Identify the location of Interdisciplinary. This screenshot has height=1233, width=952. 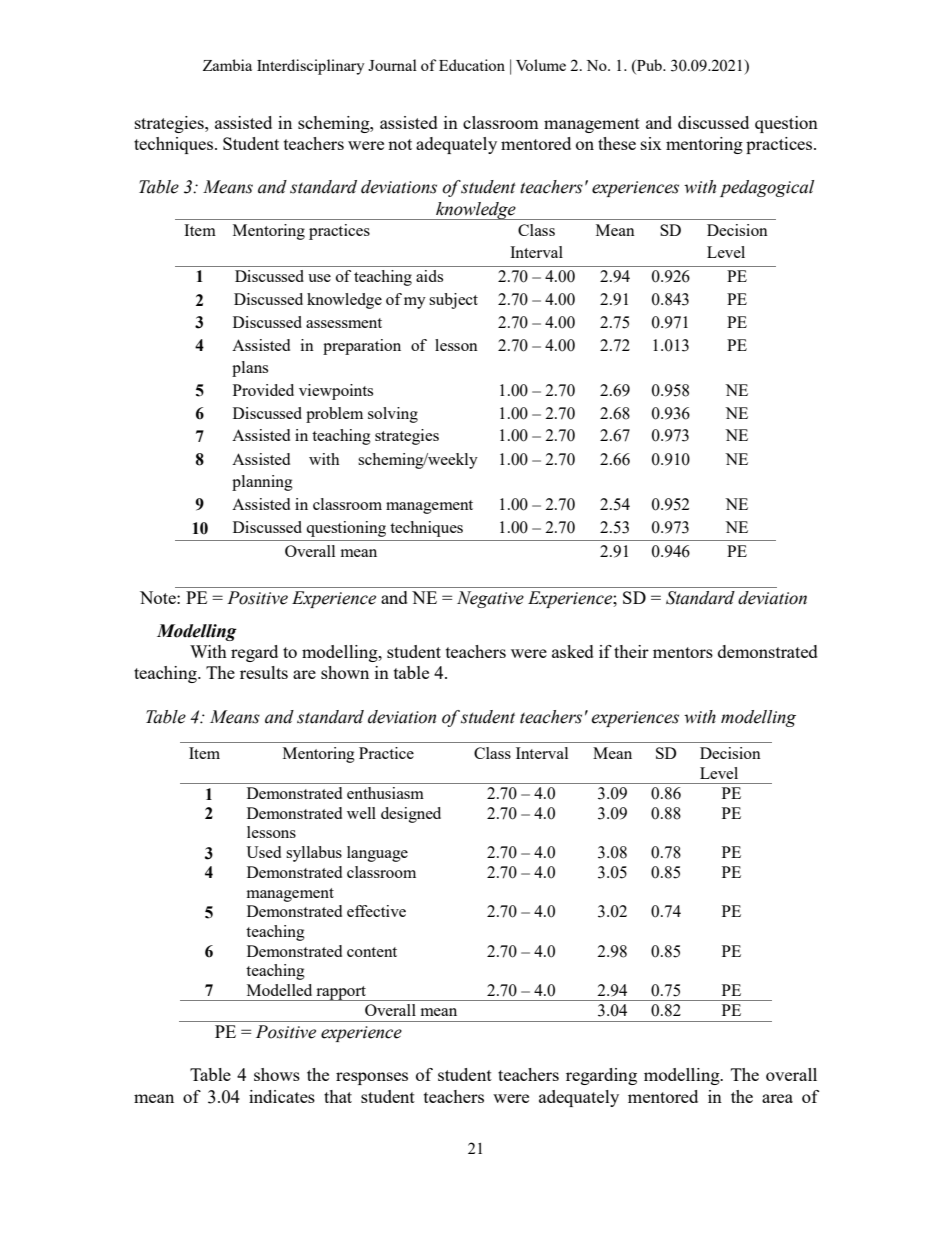
(311, 67).
